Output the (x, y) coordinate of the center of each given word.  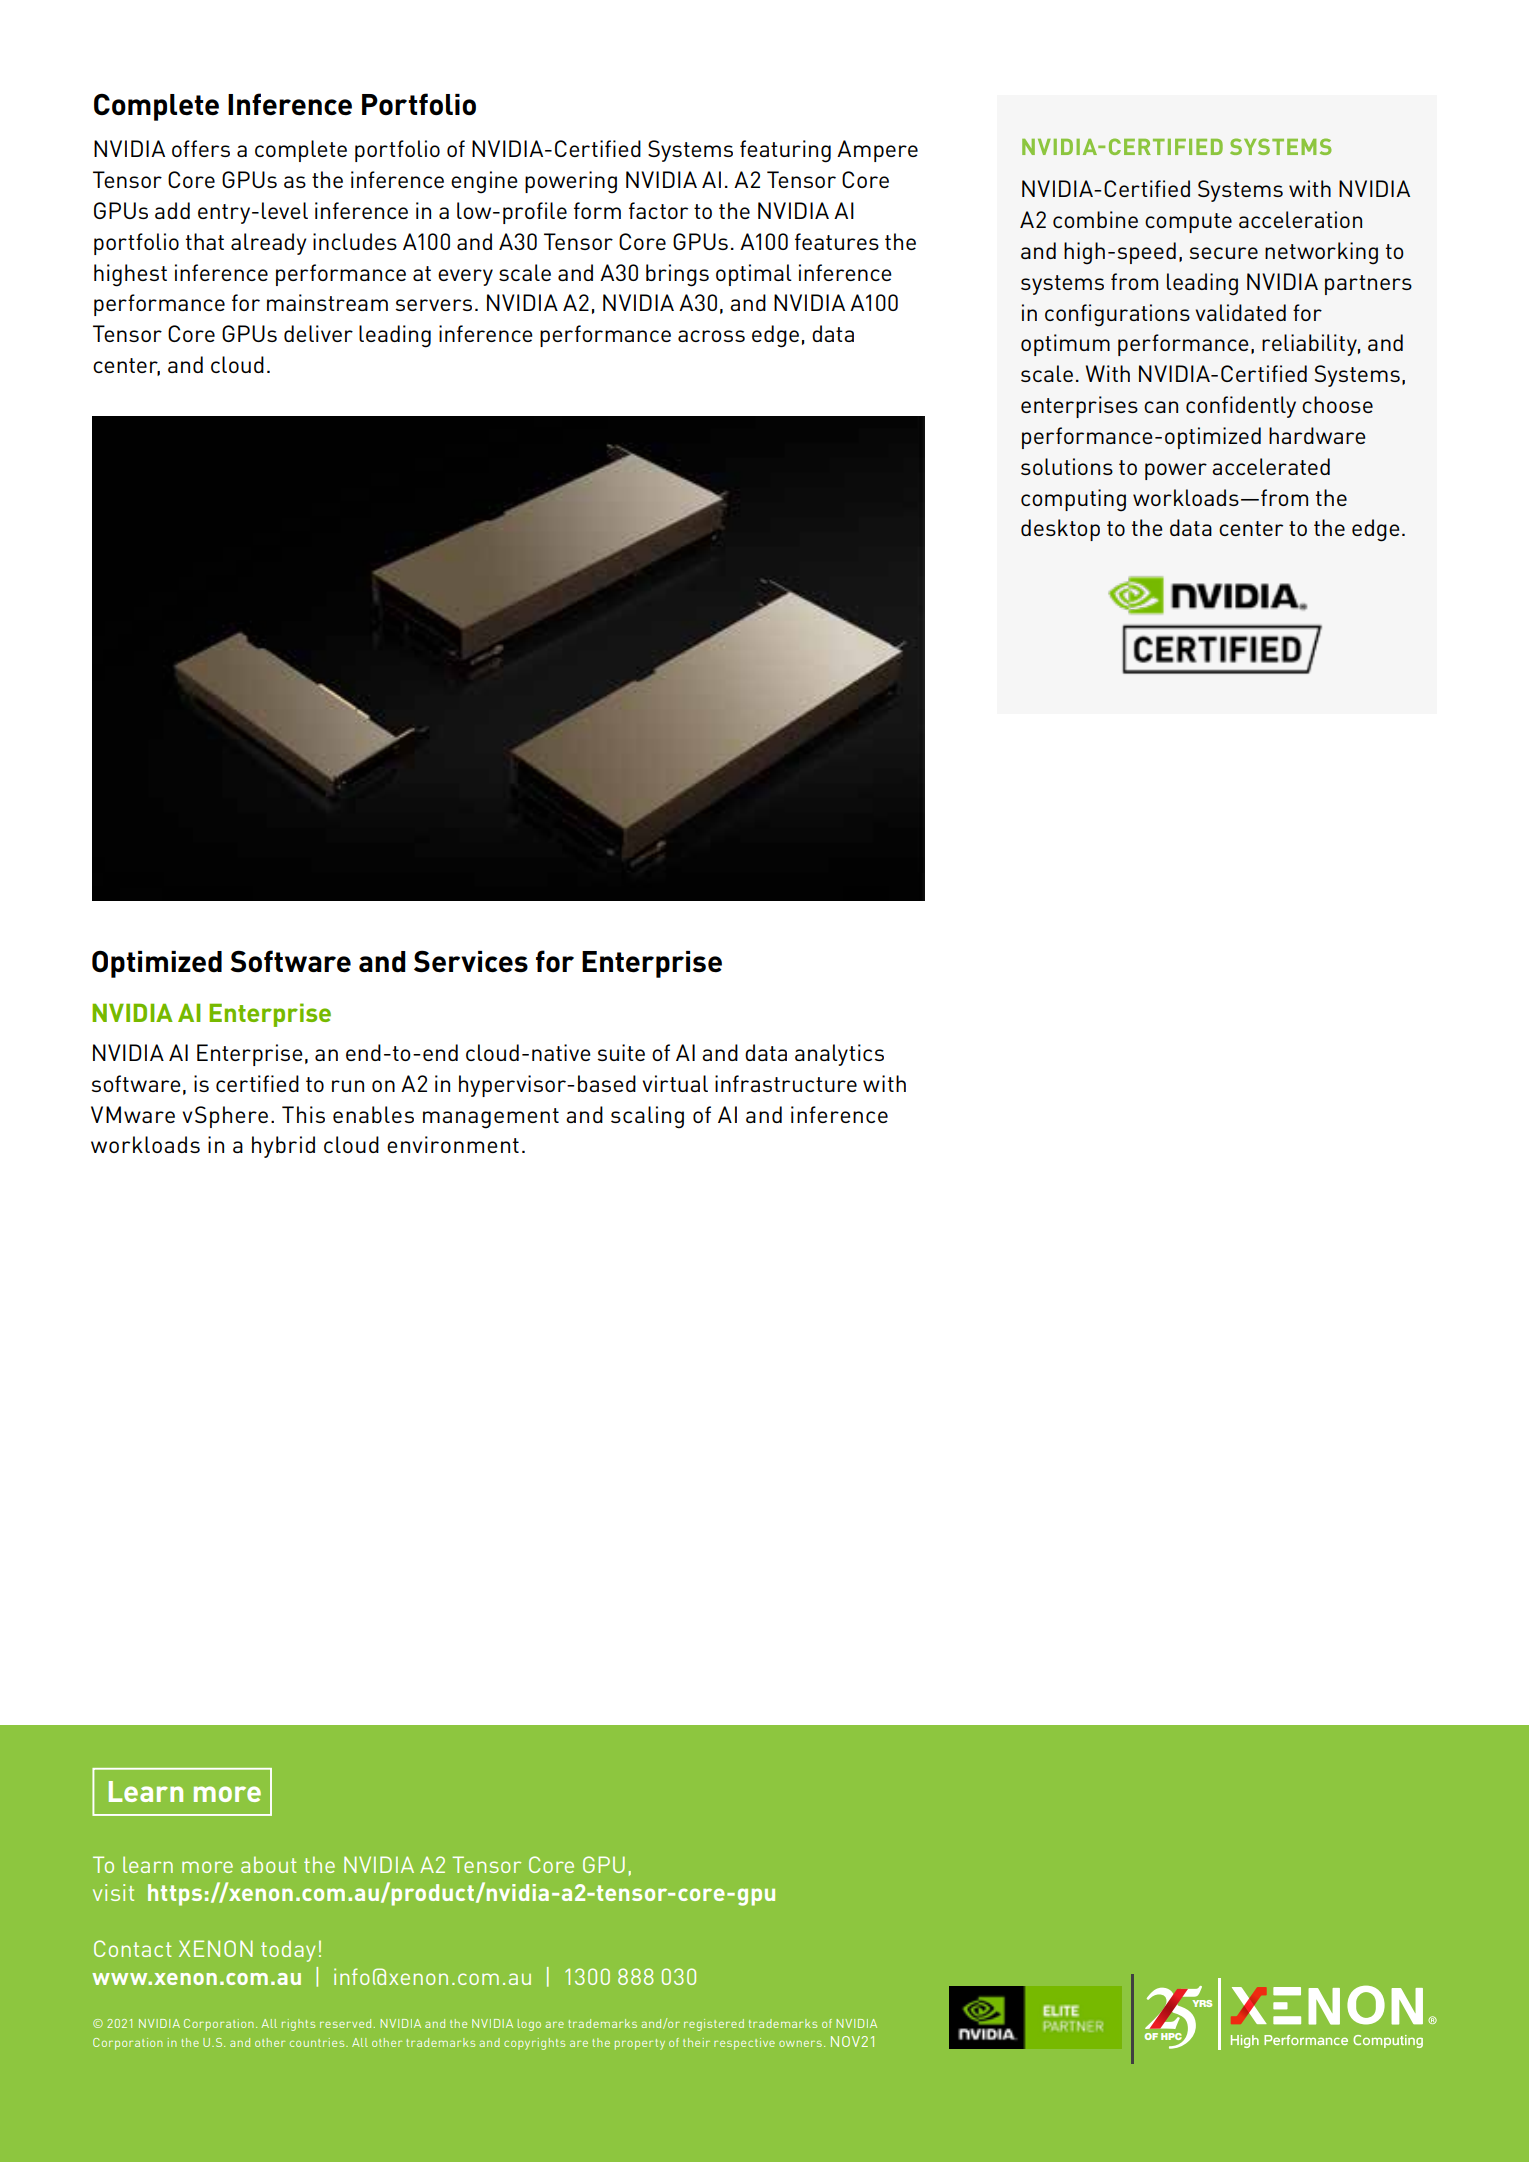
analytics (839, 1055)
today (288, 1951)
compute (1188, 223)
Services (471, 961)
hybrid (283, 1147)
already (269, 244)
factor (658, 210)
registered (714, 2025)
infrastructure (786, 1083)
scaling (647, 1117)
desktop (1060, 530)
